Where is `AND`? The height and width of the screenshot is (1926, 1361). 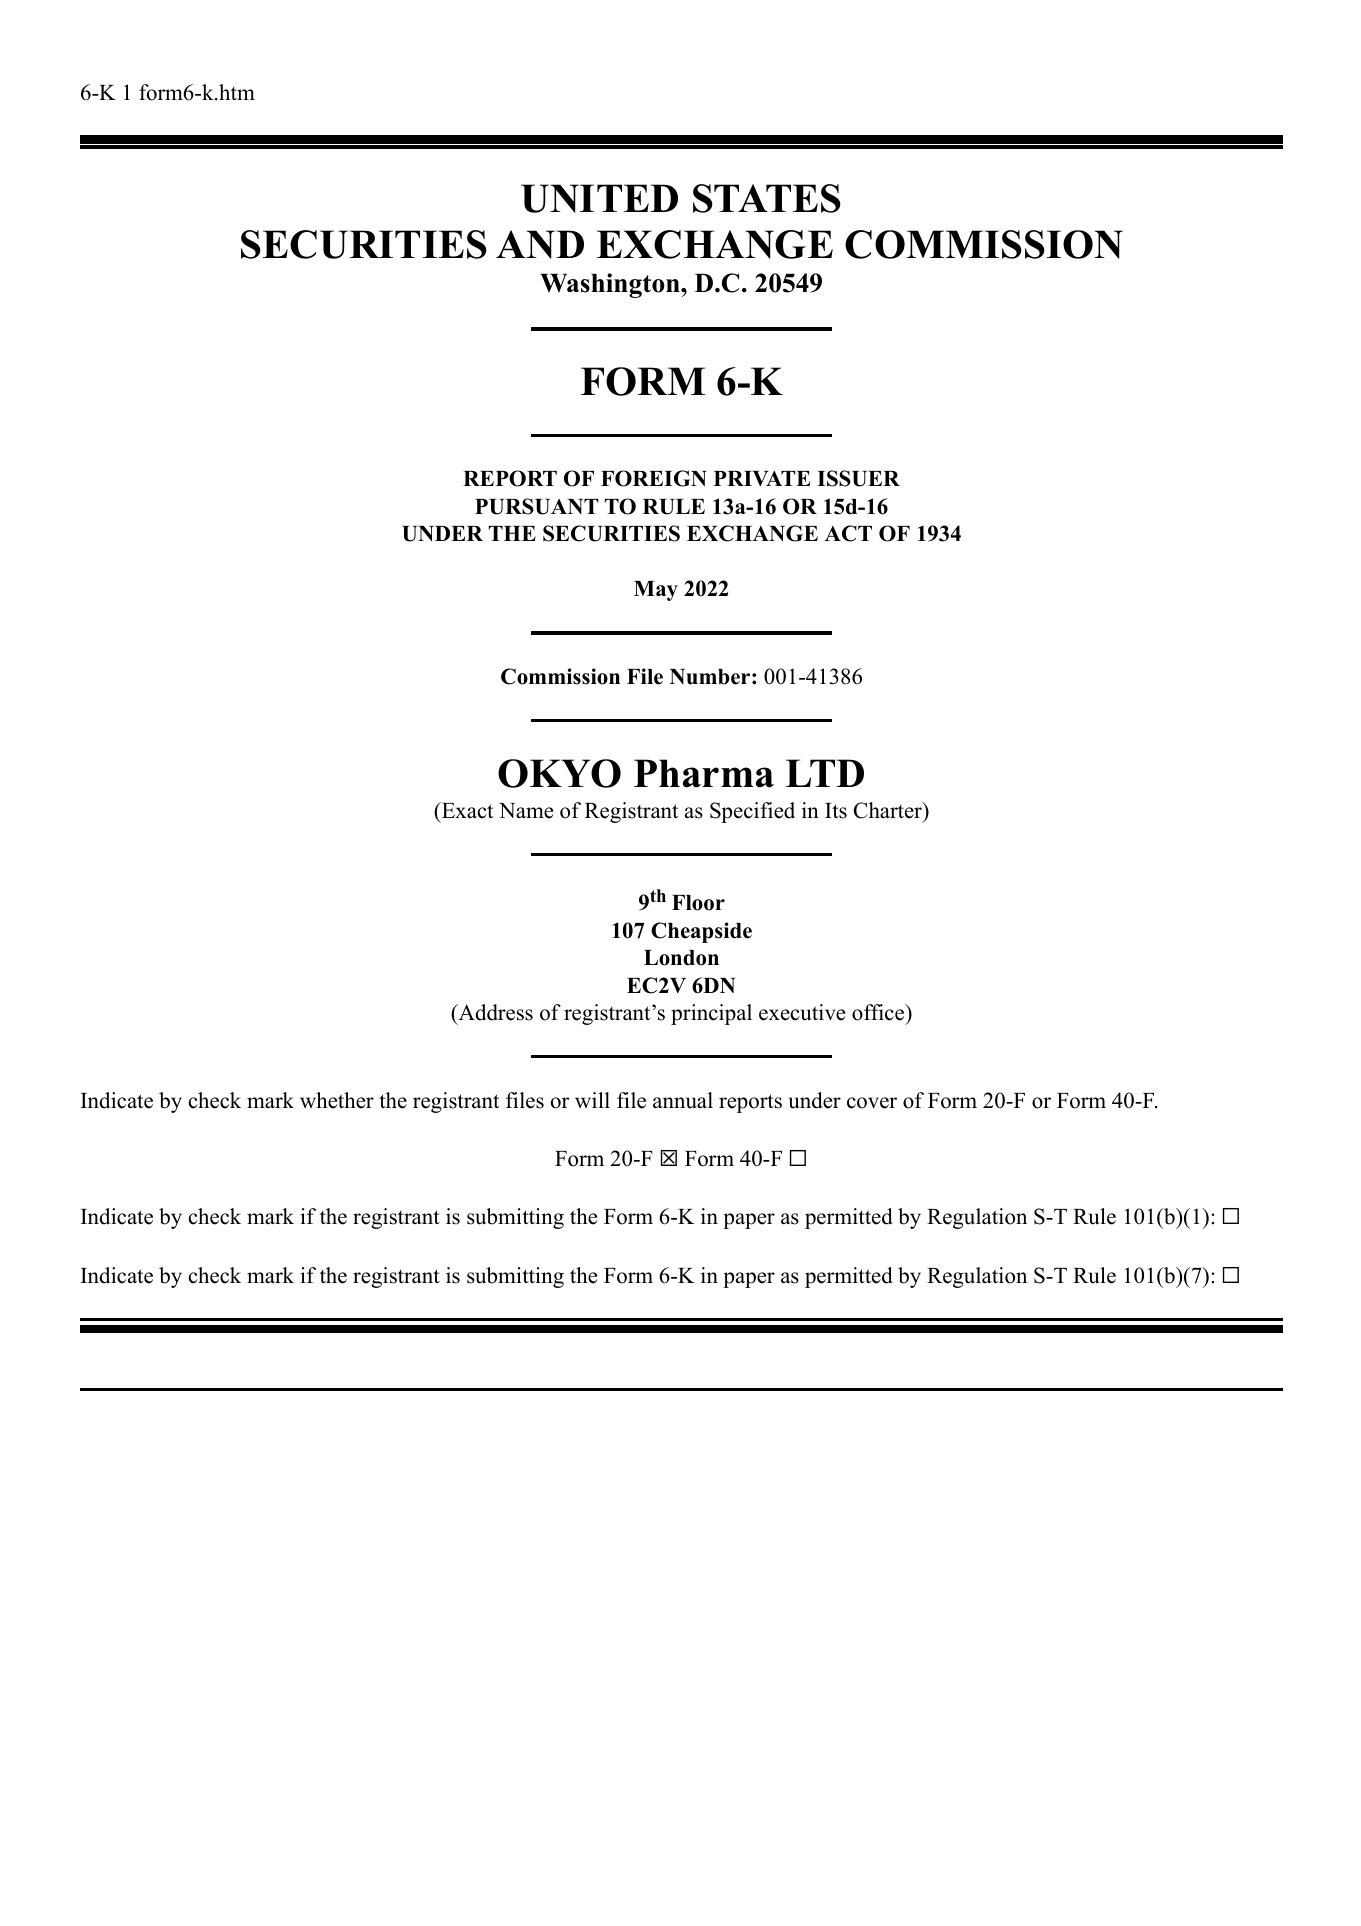 AND is located at coordinates (540, 244).
